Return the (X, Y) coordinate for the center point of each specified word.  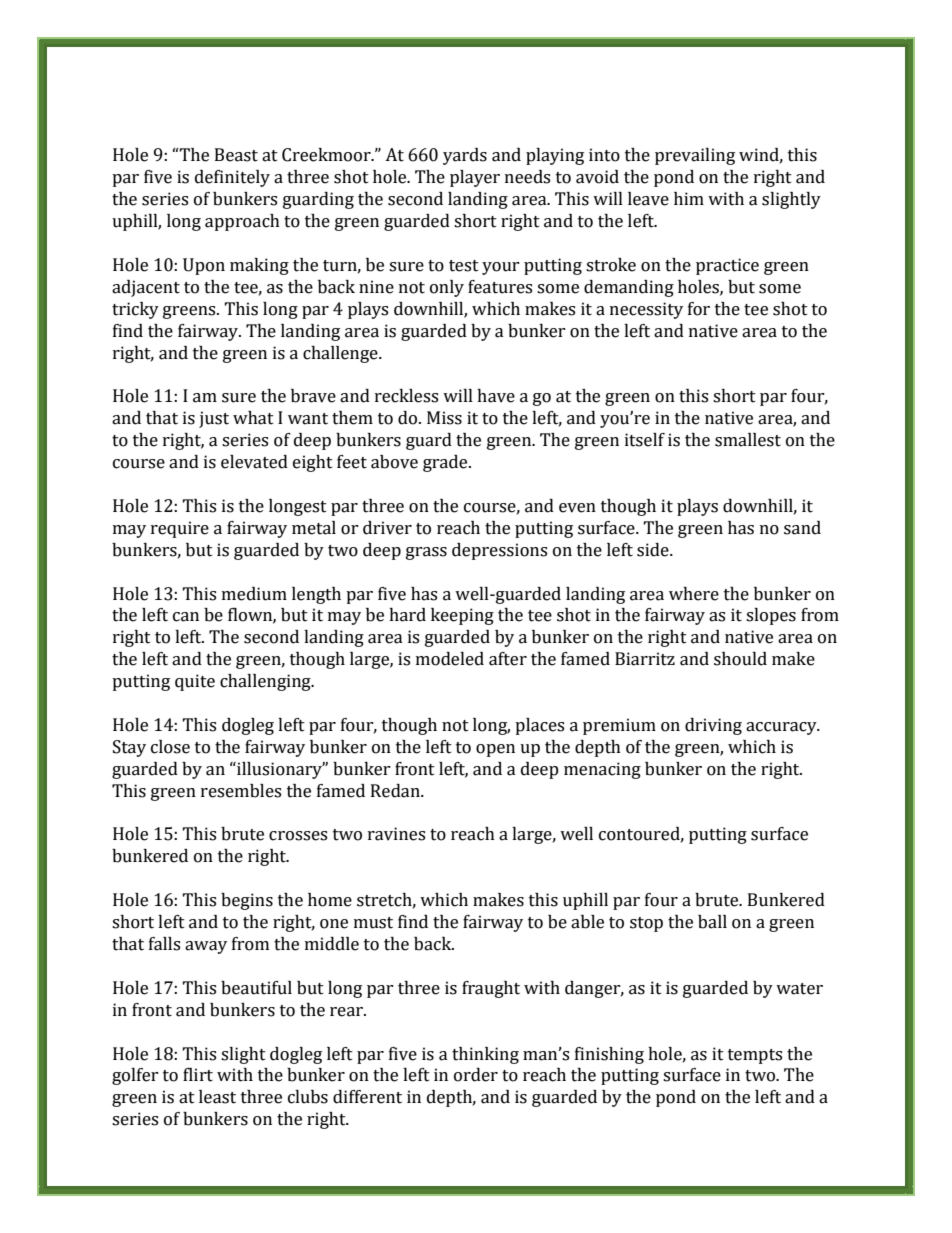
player (475, 178)
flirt (198, 1075)
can (186, 617)
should (740, 659)
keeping (462, 616)
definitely (232, 178)
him (689, 198)
